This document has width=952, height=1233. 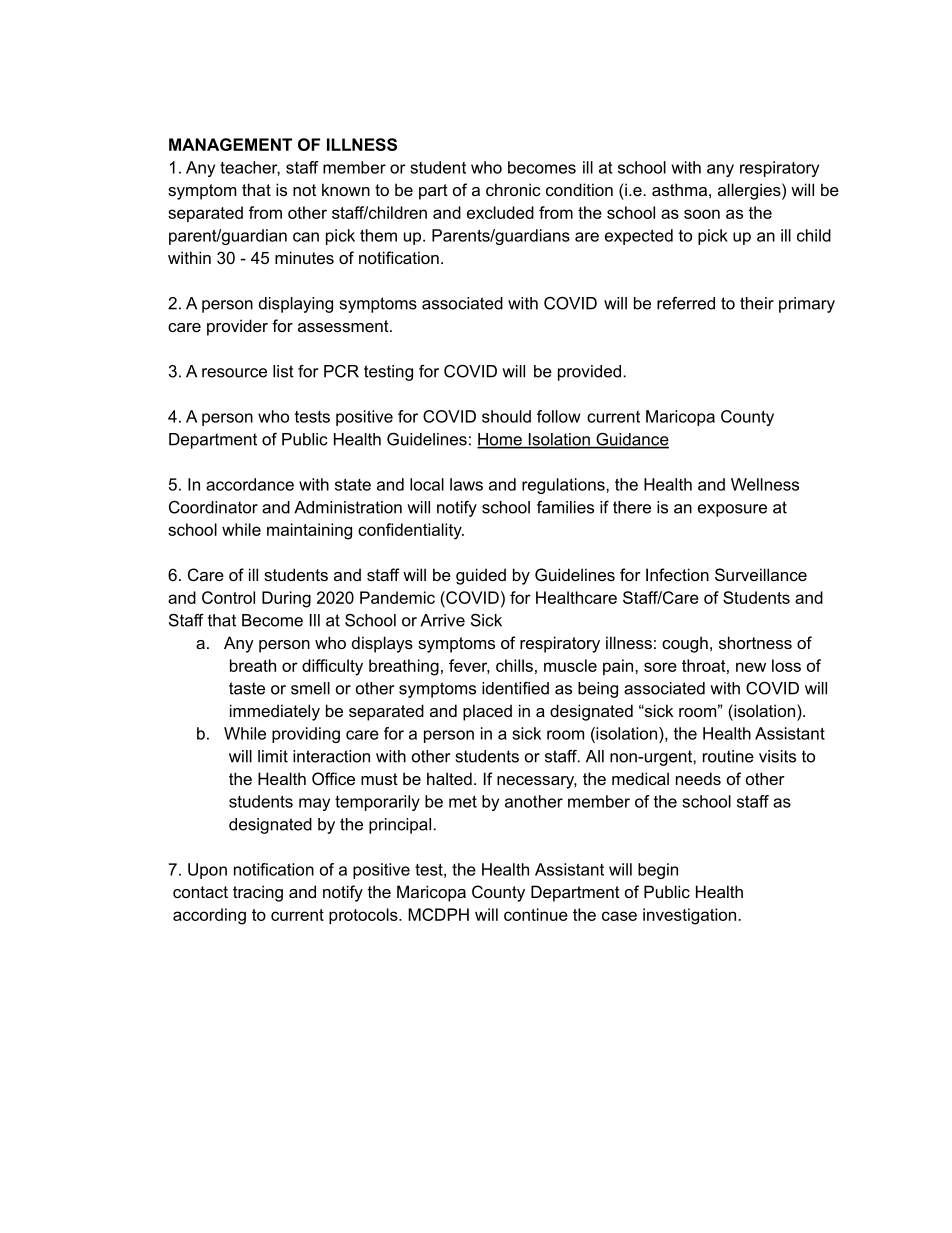 I want to click on MANAGEMENT, so click(x=230, y=144).
